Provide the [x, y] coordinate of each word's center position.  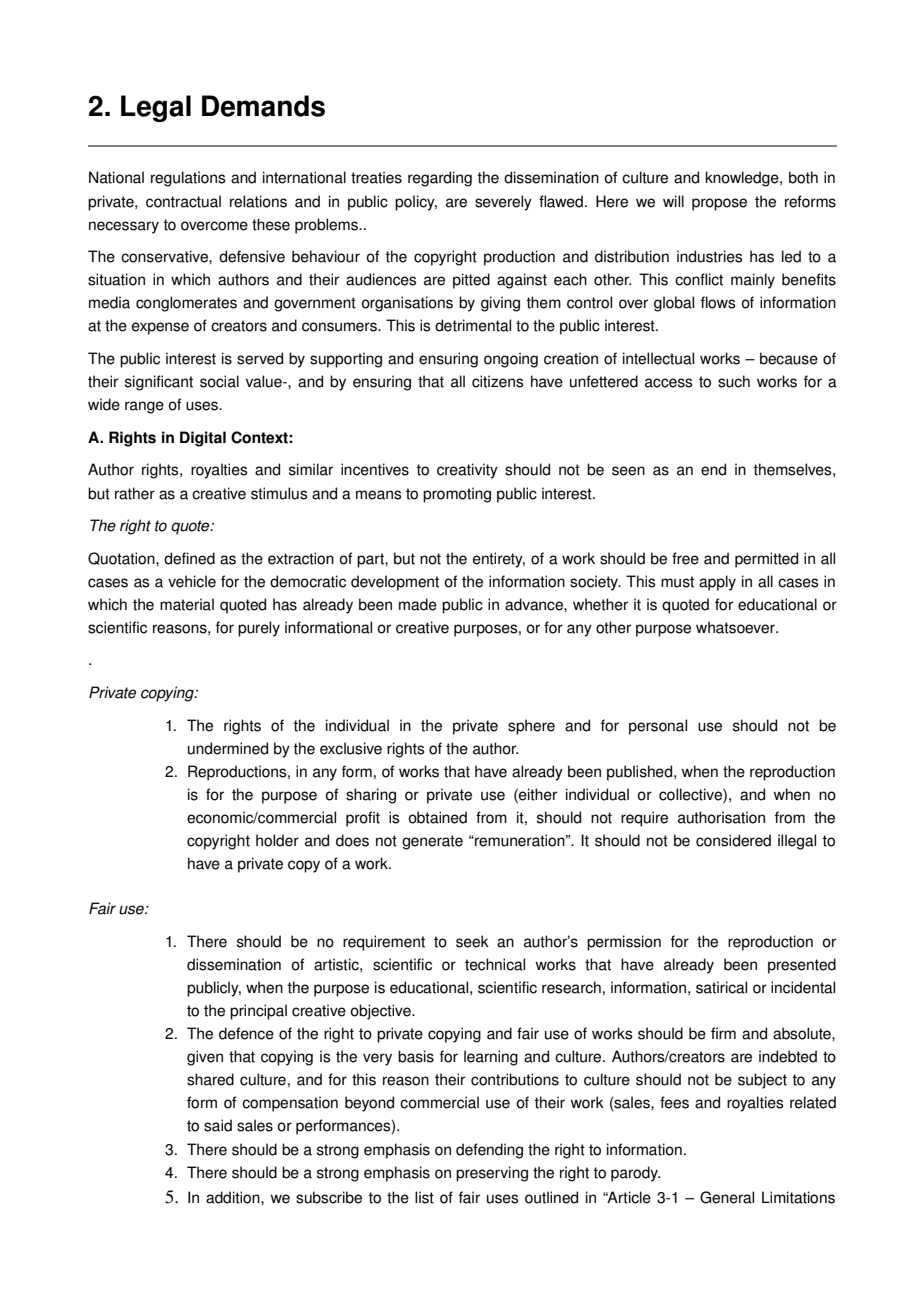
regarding [440, 179]
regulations [188, 179]
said [218, 1125]
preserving [492, 1174]
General [727, 1197]
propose [719, 204]
